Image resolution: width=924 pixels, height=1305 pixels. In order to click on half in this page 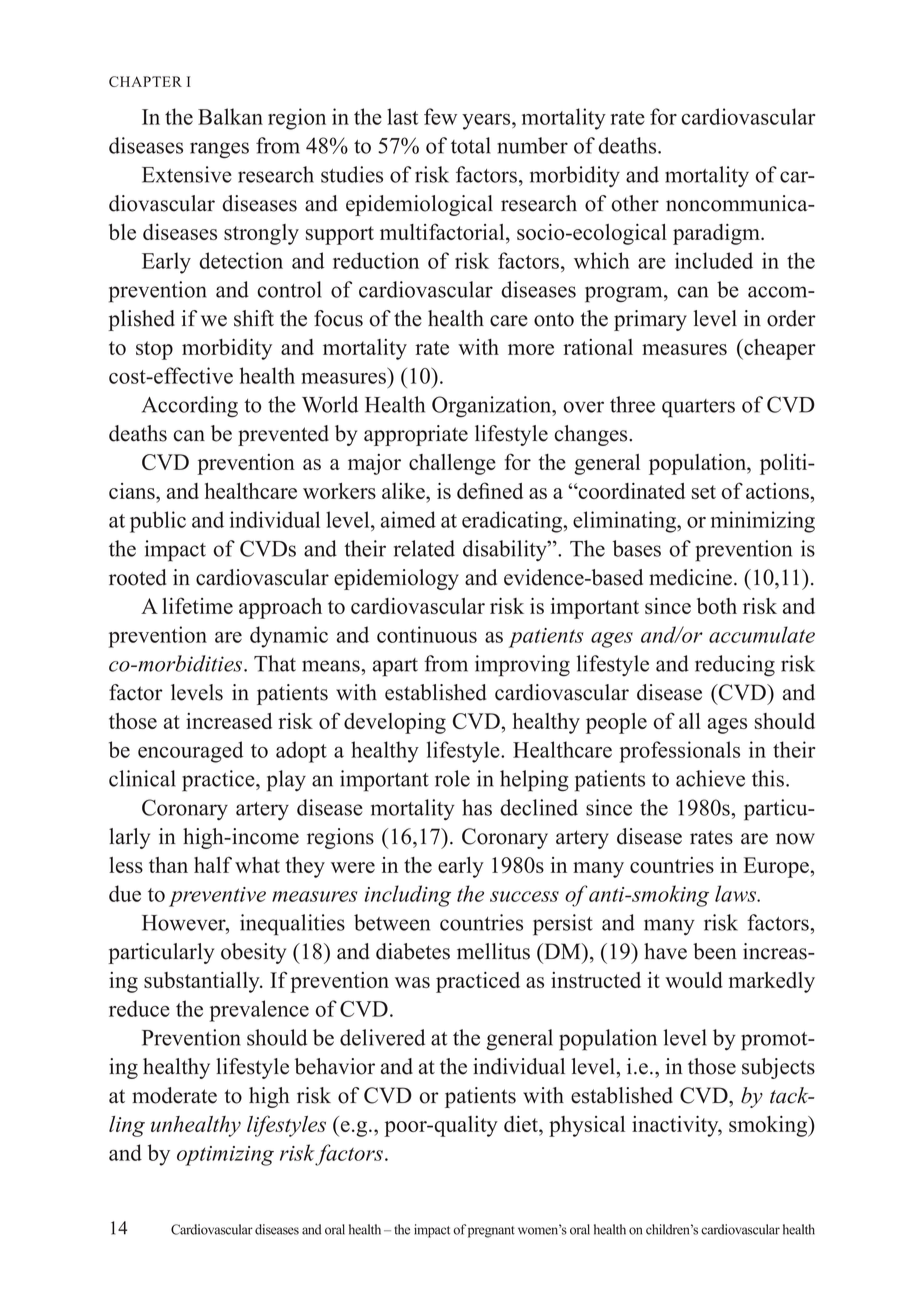, I will do `click(213, 864)`.
